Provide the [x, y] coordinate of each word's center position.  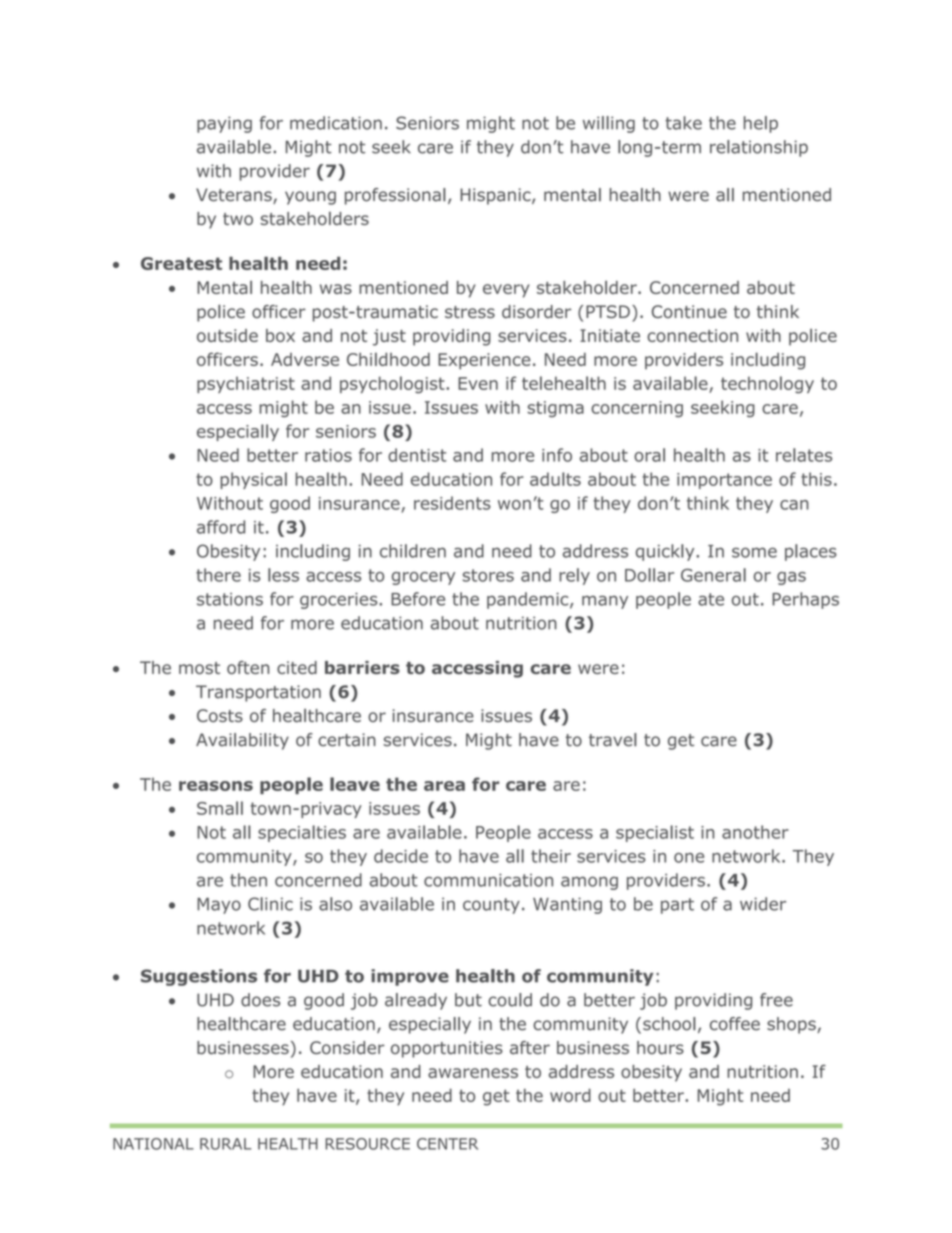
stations [230, 599]
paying [224, 124]
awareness [473, 1073]
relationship [759, 148]
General [713, 575]
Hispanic [496, 196]
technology [767, 385]
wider [763, 904]
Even [478, 383]
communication [488, 880]
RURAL [225, 1144]
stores [488, 575]
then [248, 880]
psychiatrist [246, 385]
